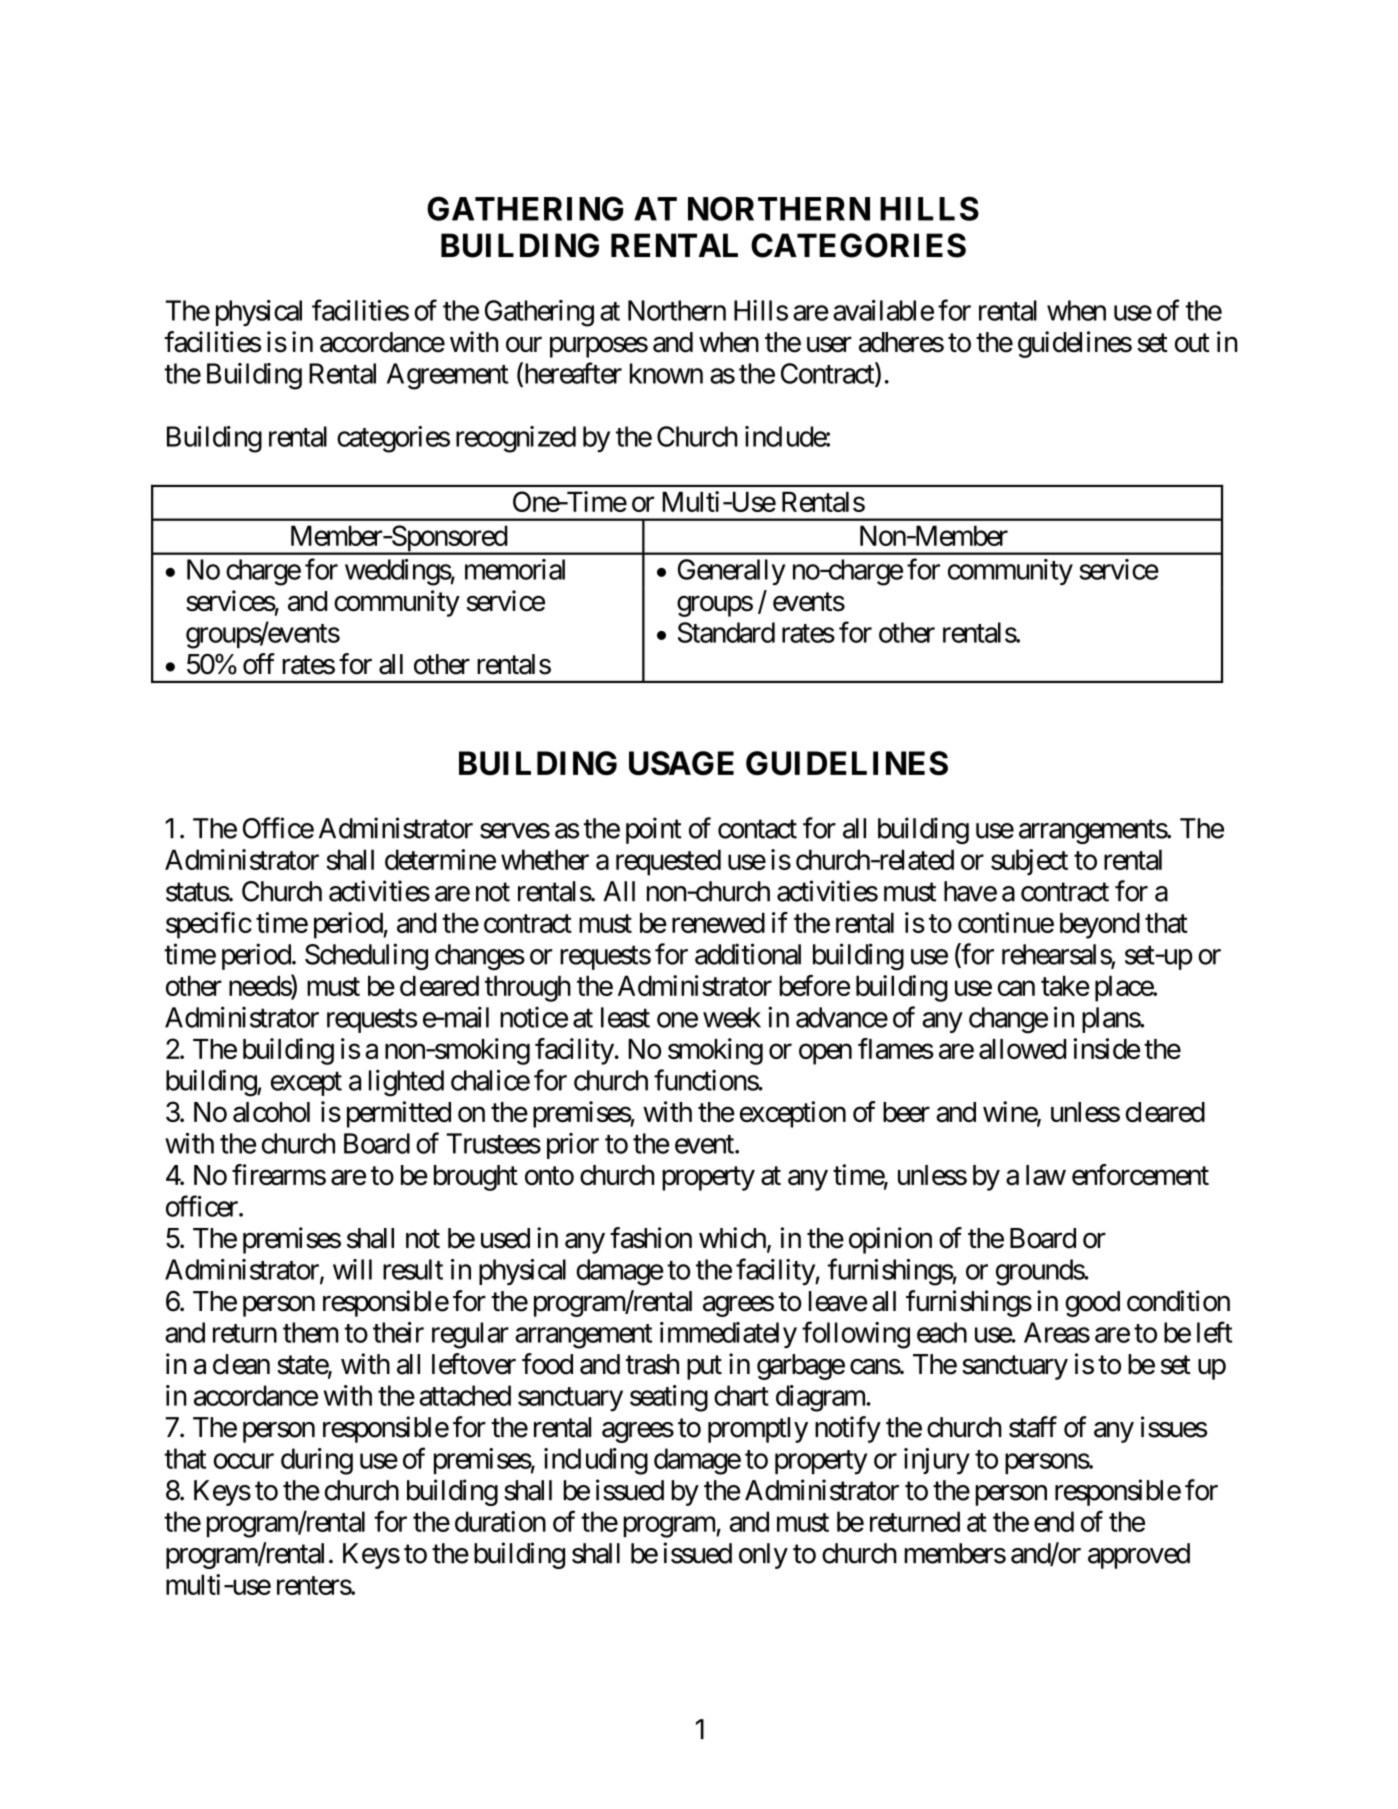 The image size is (1398, 1809). I want to click on permitted, so click(399, 1114).
